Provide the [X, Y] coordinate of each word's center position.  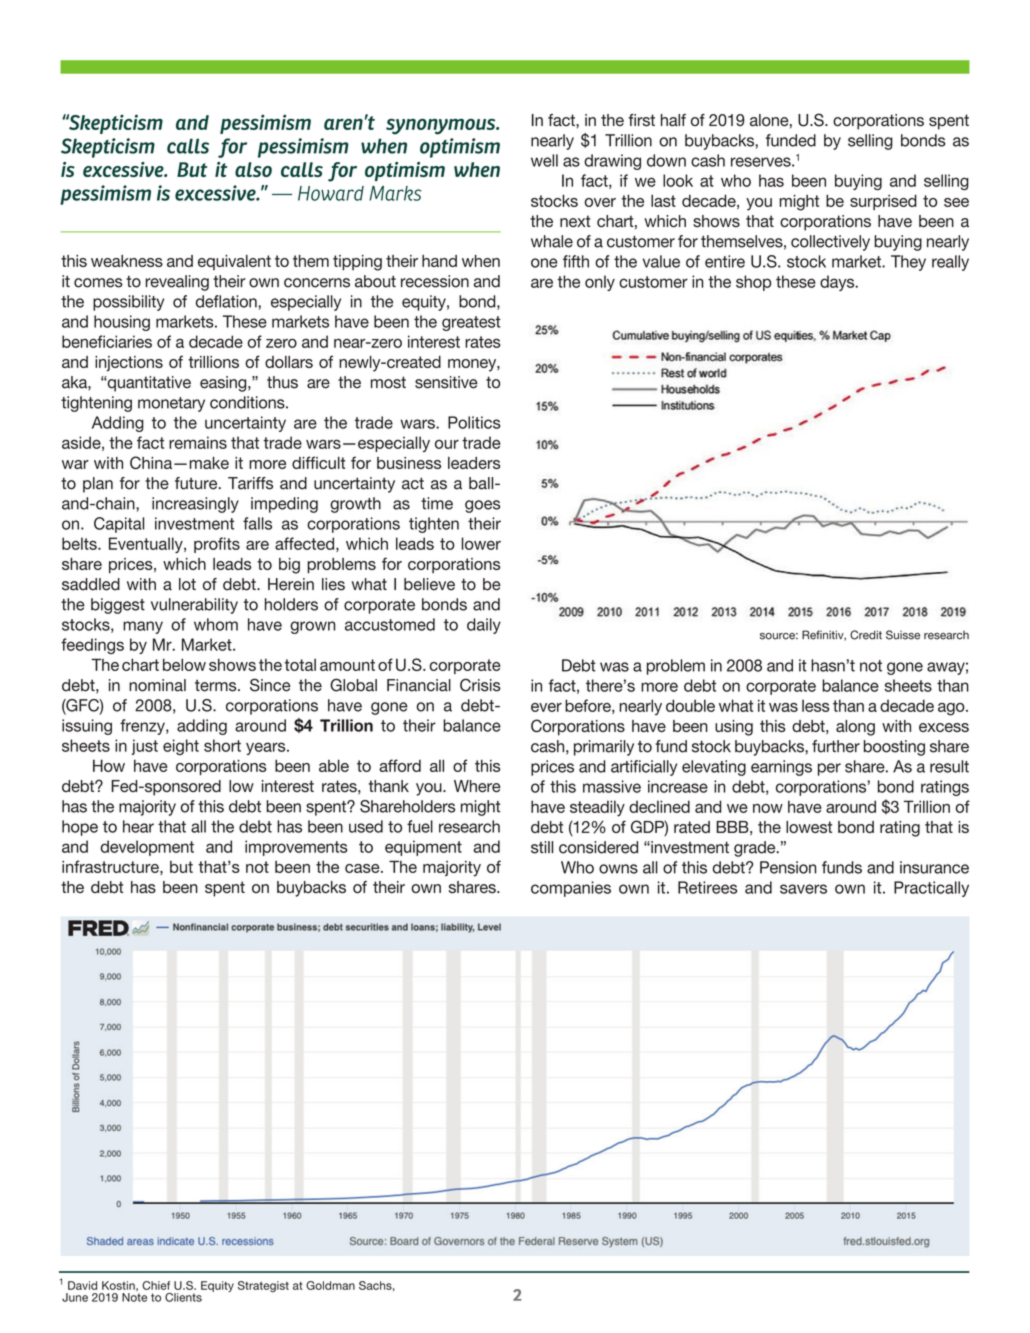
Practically [931, 889]
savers [803, 889]
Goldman [330, 1285]
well [544, 160]
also [253, 169]
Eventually [147, 545]
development [147, 848]
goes [482, 506]
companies [571, 889]
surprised [883, 202]
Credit [866, 635]
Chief [156, 1285]
